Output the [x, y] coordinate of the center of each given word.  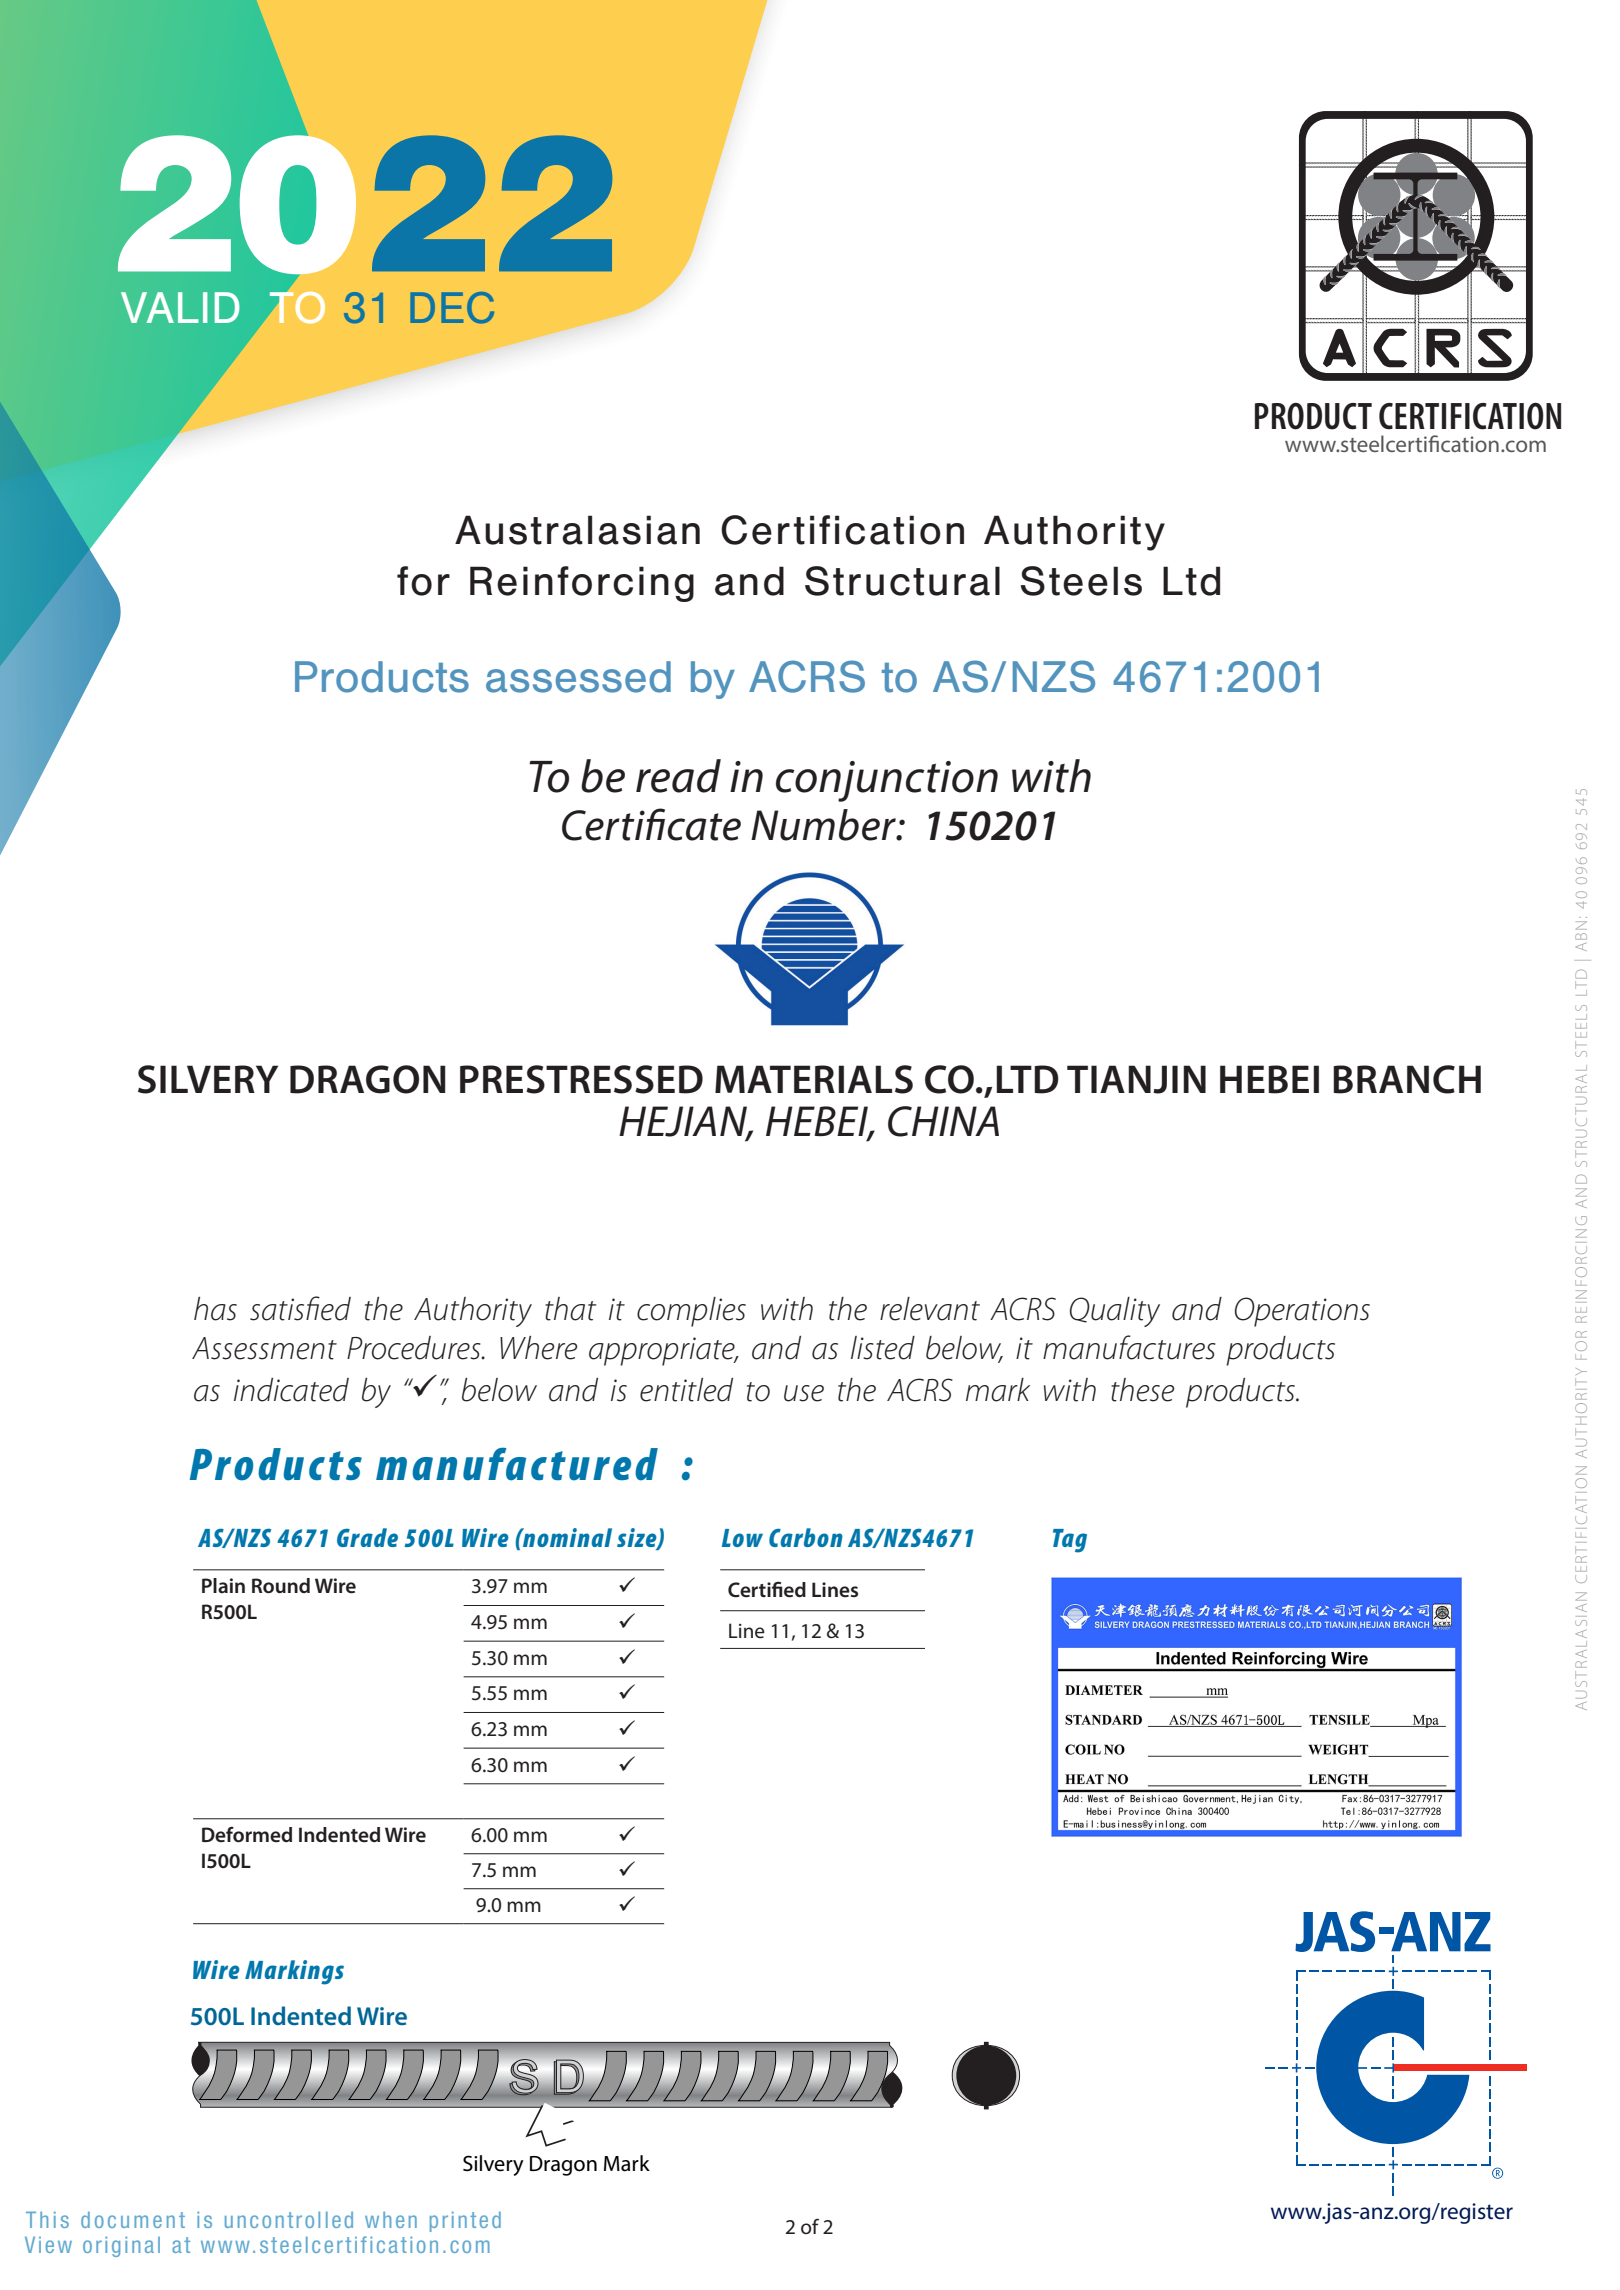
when [391, 2220]
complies [691, 1312]
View [48, 2245]
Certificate [651, 824]
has [215, 1309]
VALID [180, 307]
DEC [452, 308]
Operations [1302, 1312]
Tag [1070, 1541]
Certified [767, 1589]
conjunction [887, 781]
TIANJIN [1136, 1079]
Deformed [247, 1834]
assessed [578, 677]
